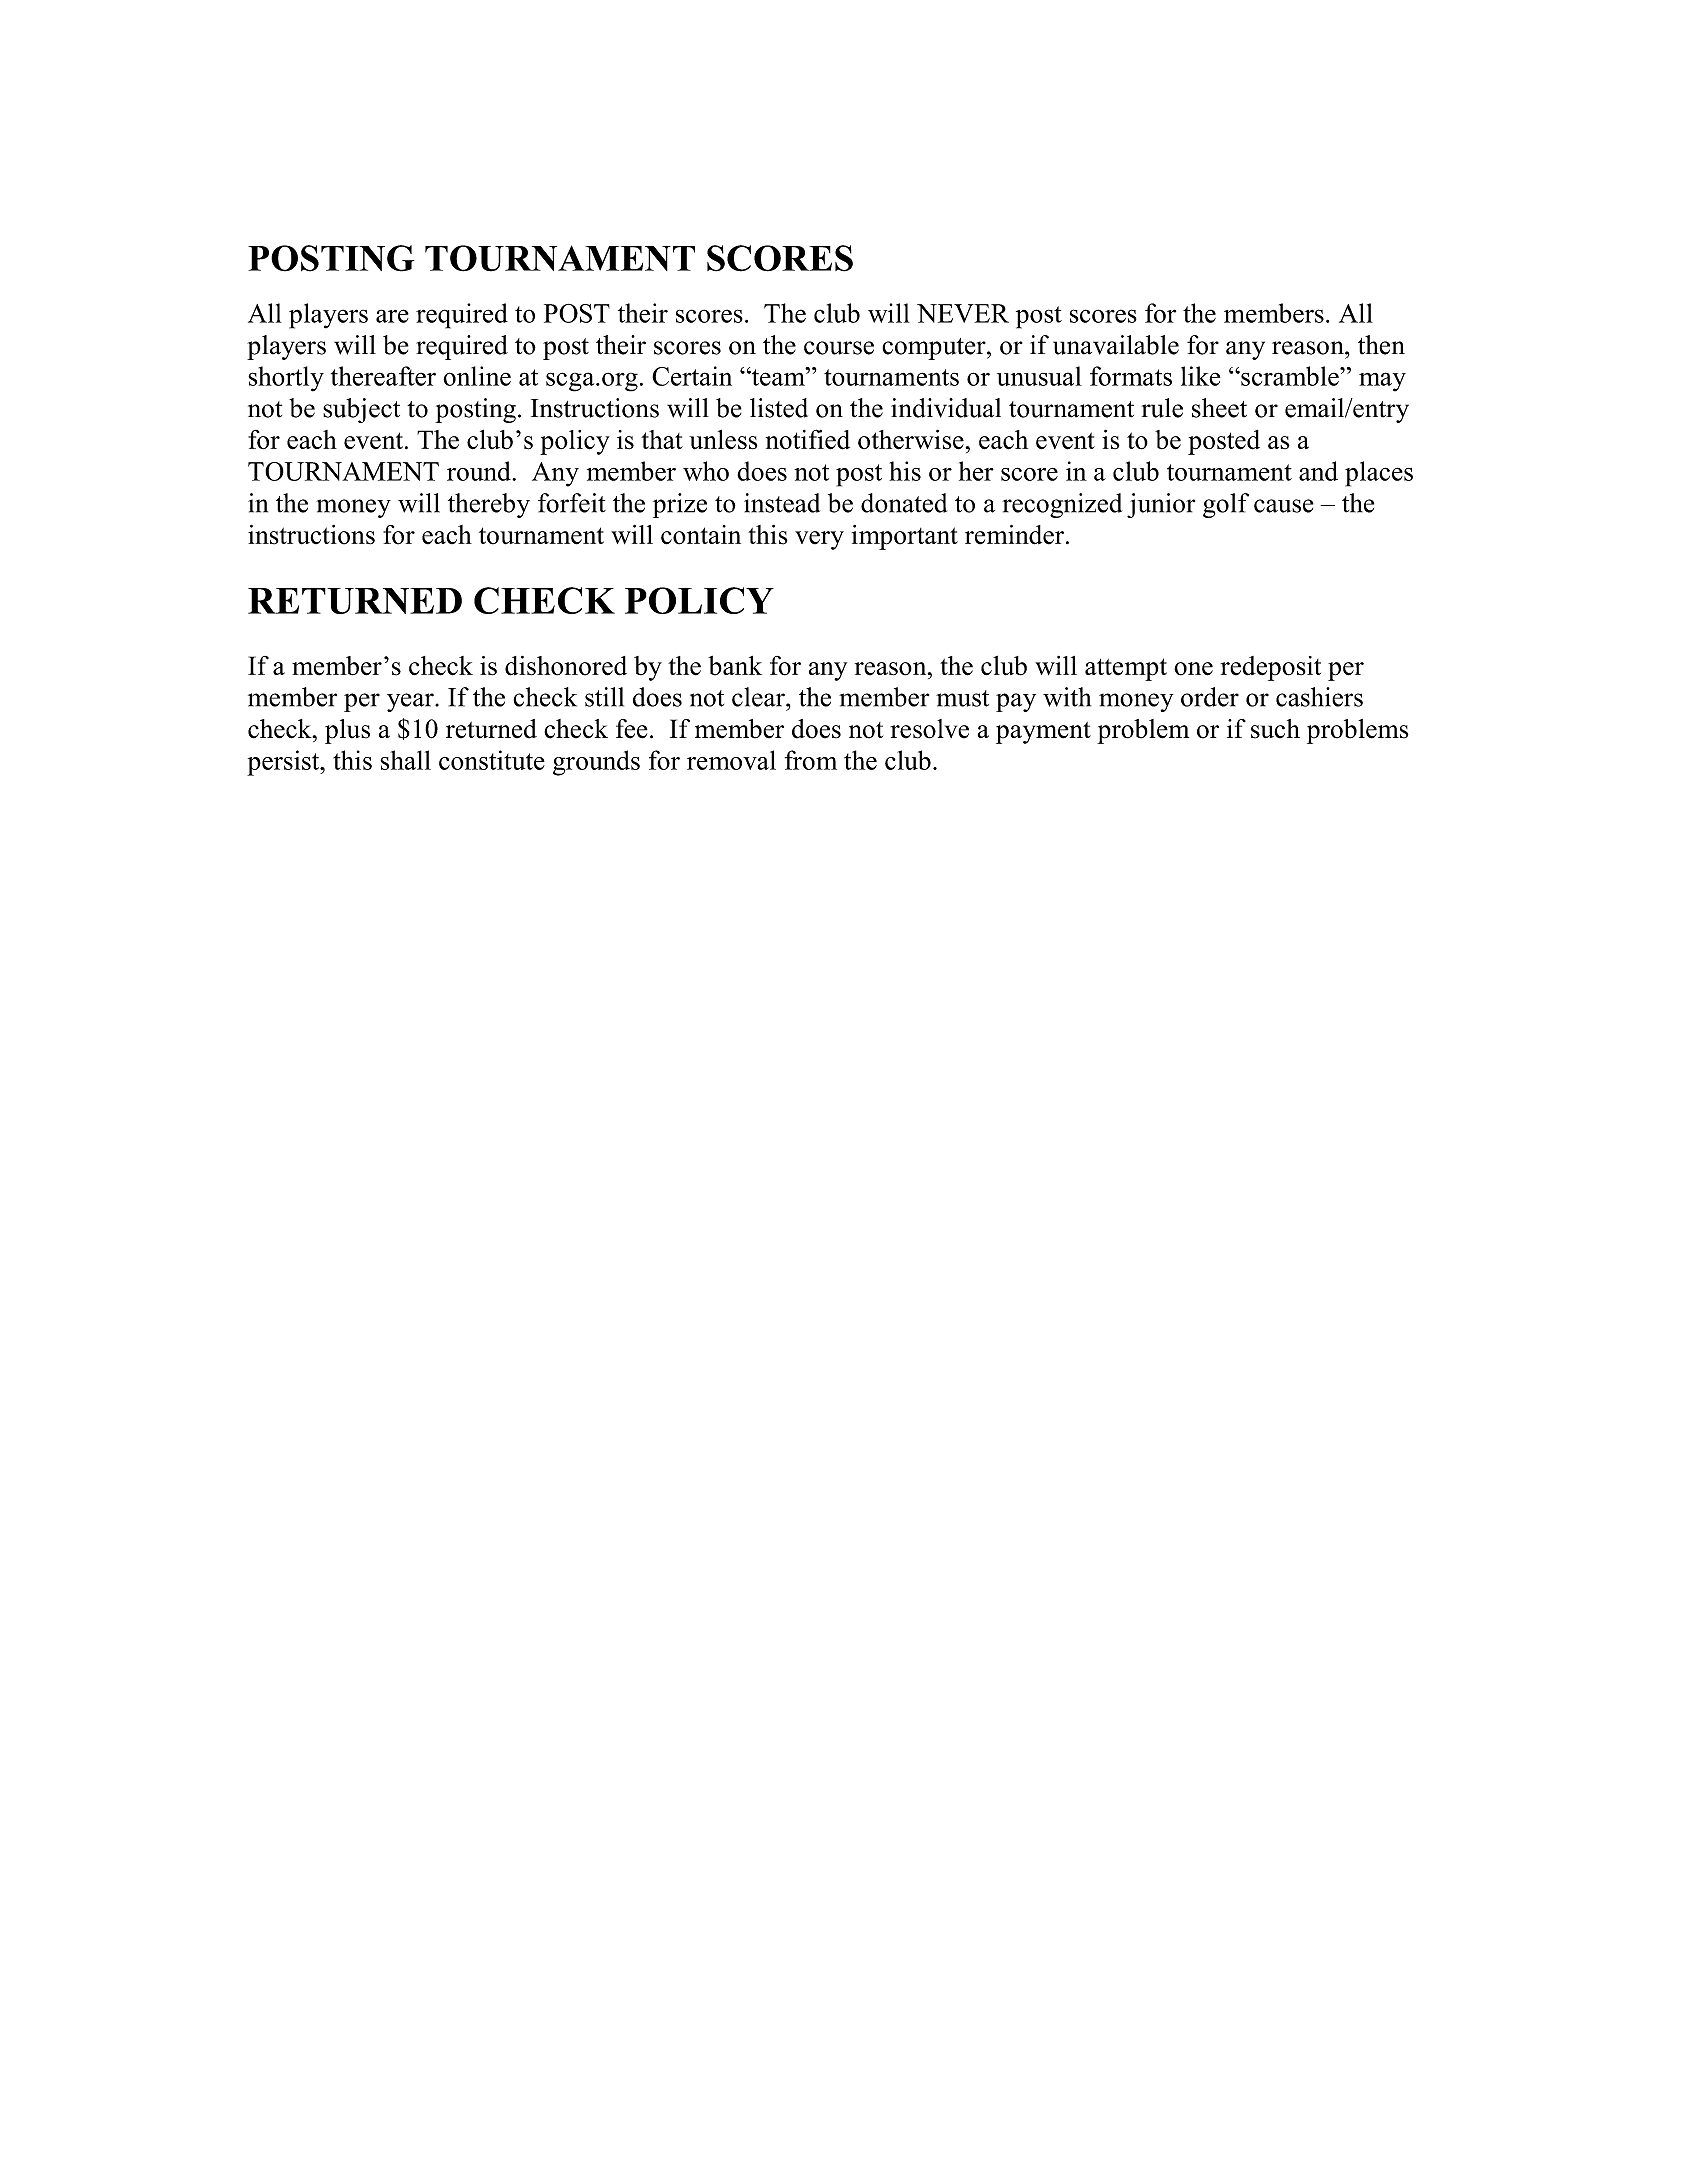 Image resolution: width=1683 pixels, height=2178 pixels. I want to click on shall, so click(405, 760).
